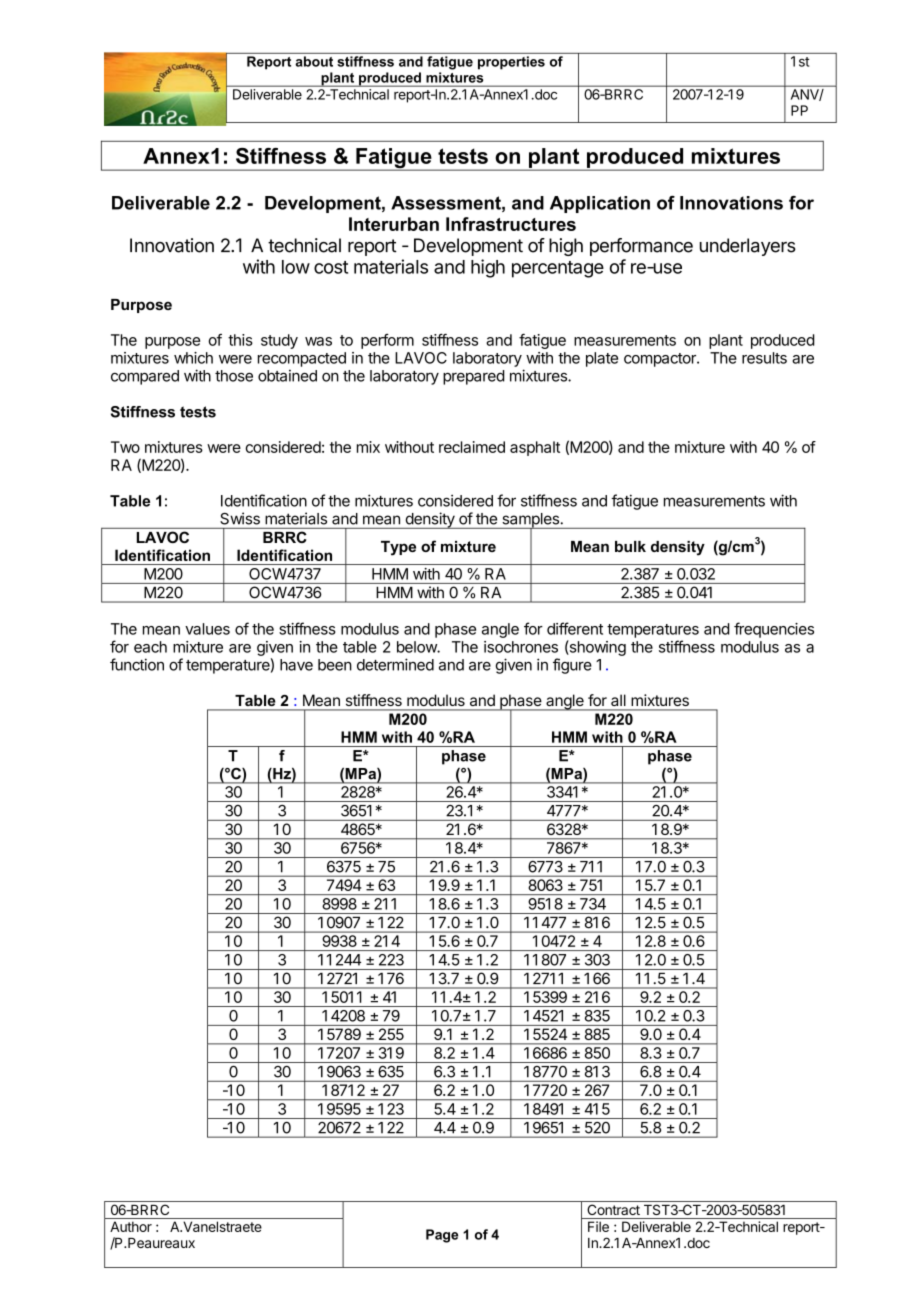  What do you see at coordinates (131, 1226) in the screenshot?
I see `Author` at bounding box center [131, 1226].
